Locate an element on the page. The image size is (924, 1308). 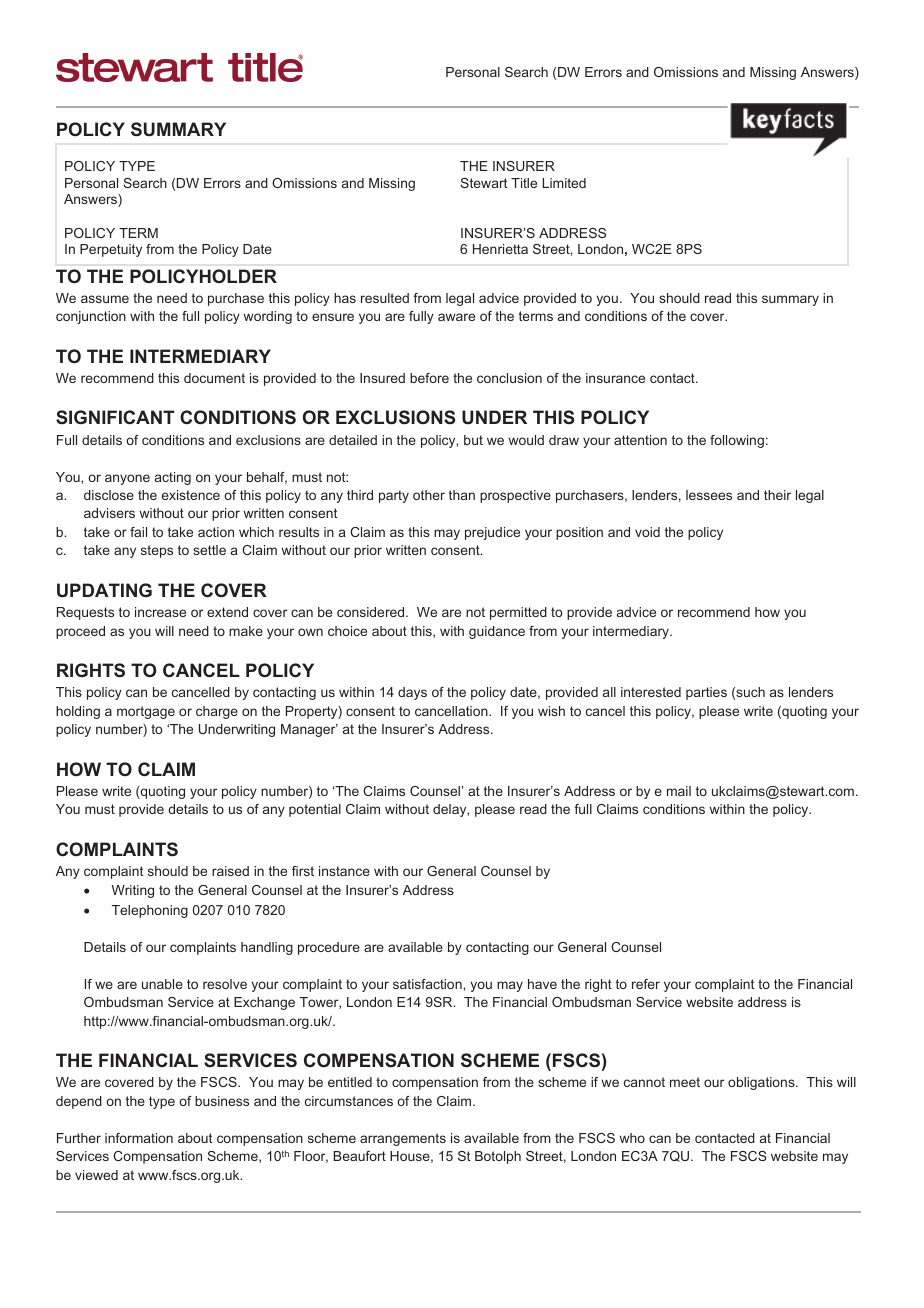
lessees is located at coordinates (709, 495).
